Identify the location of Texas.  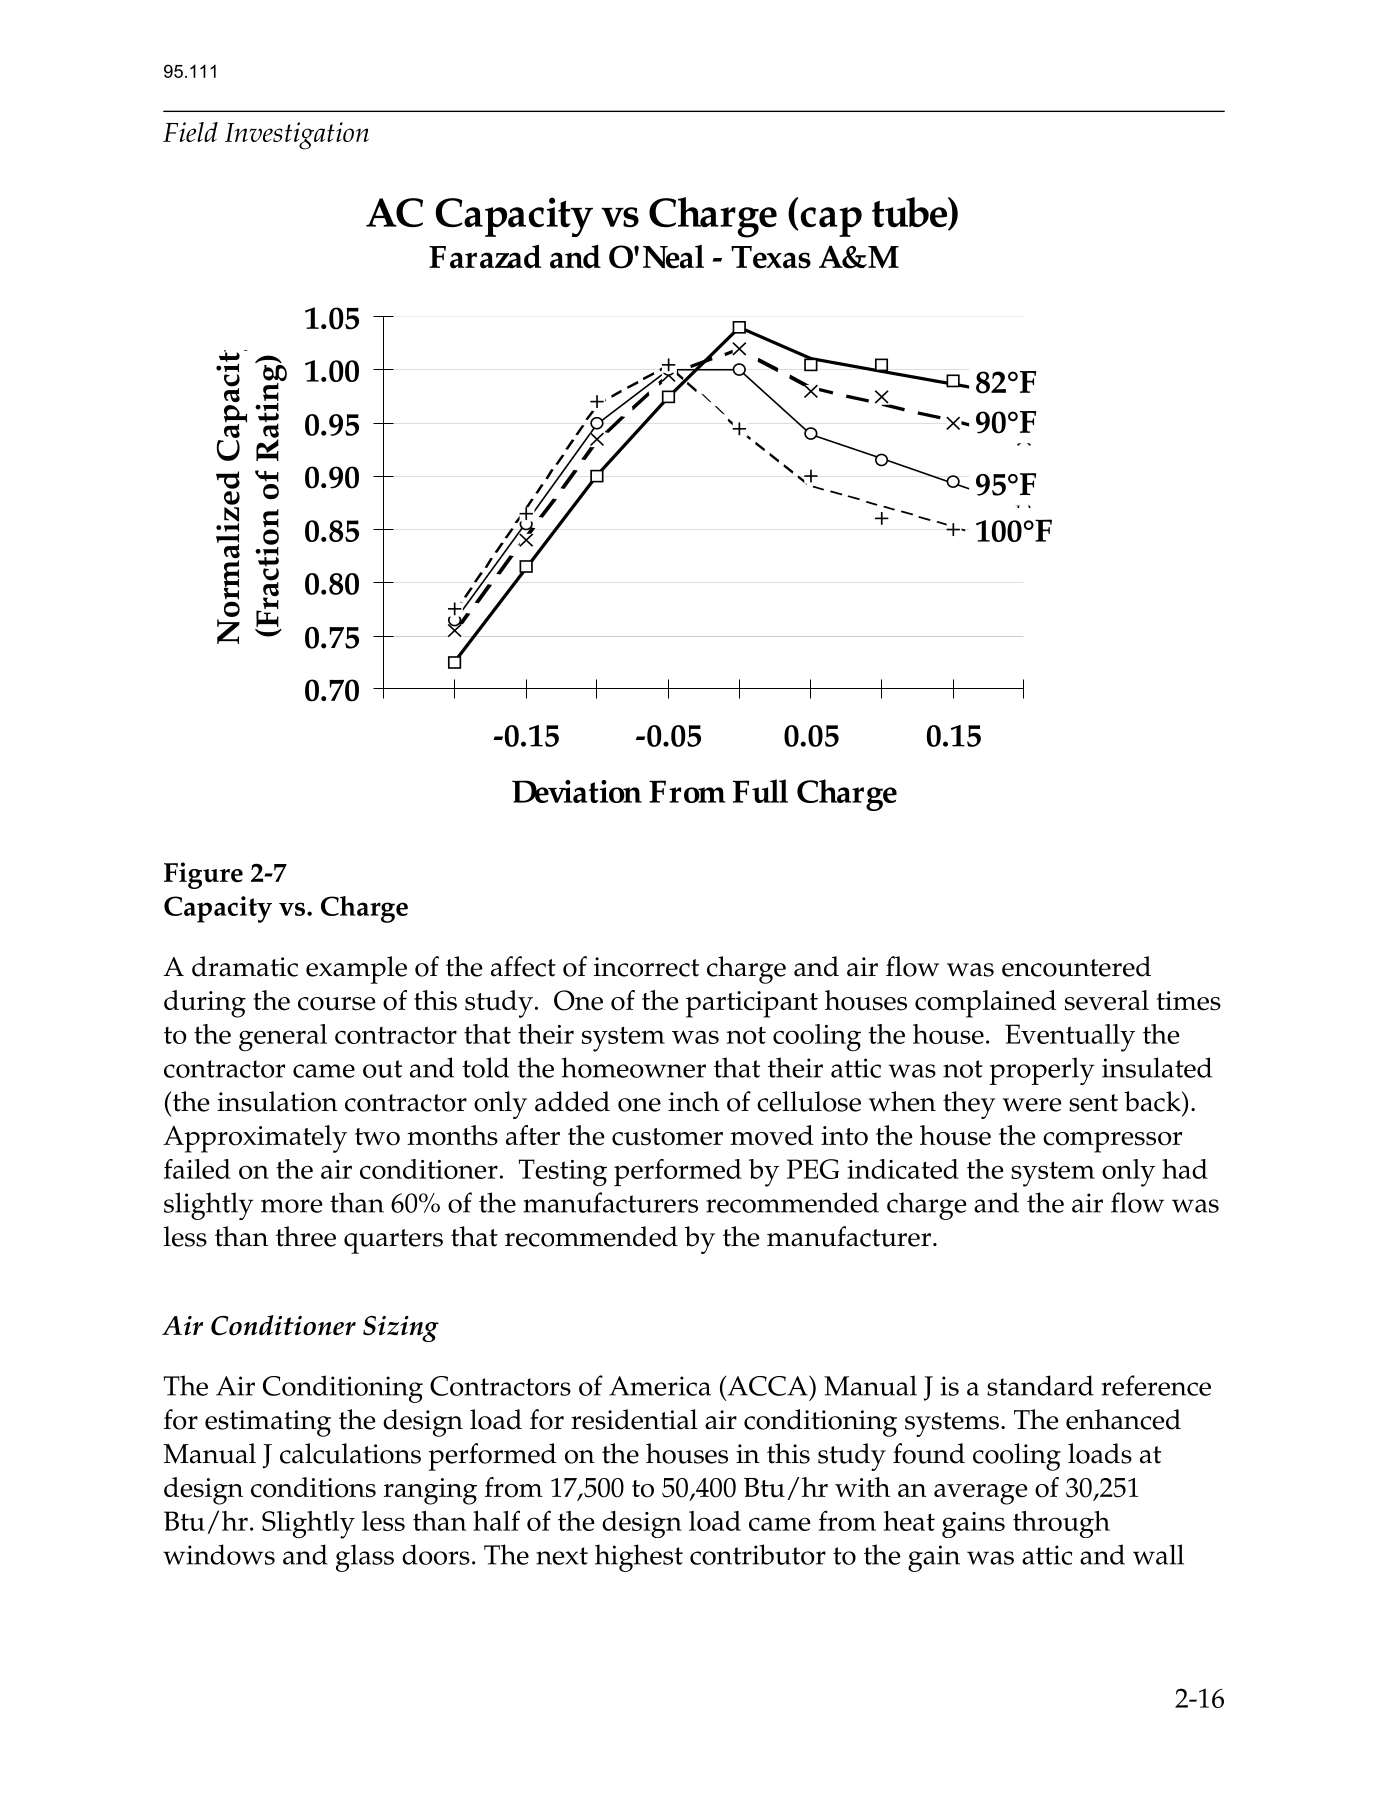
(771, 257).
